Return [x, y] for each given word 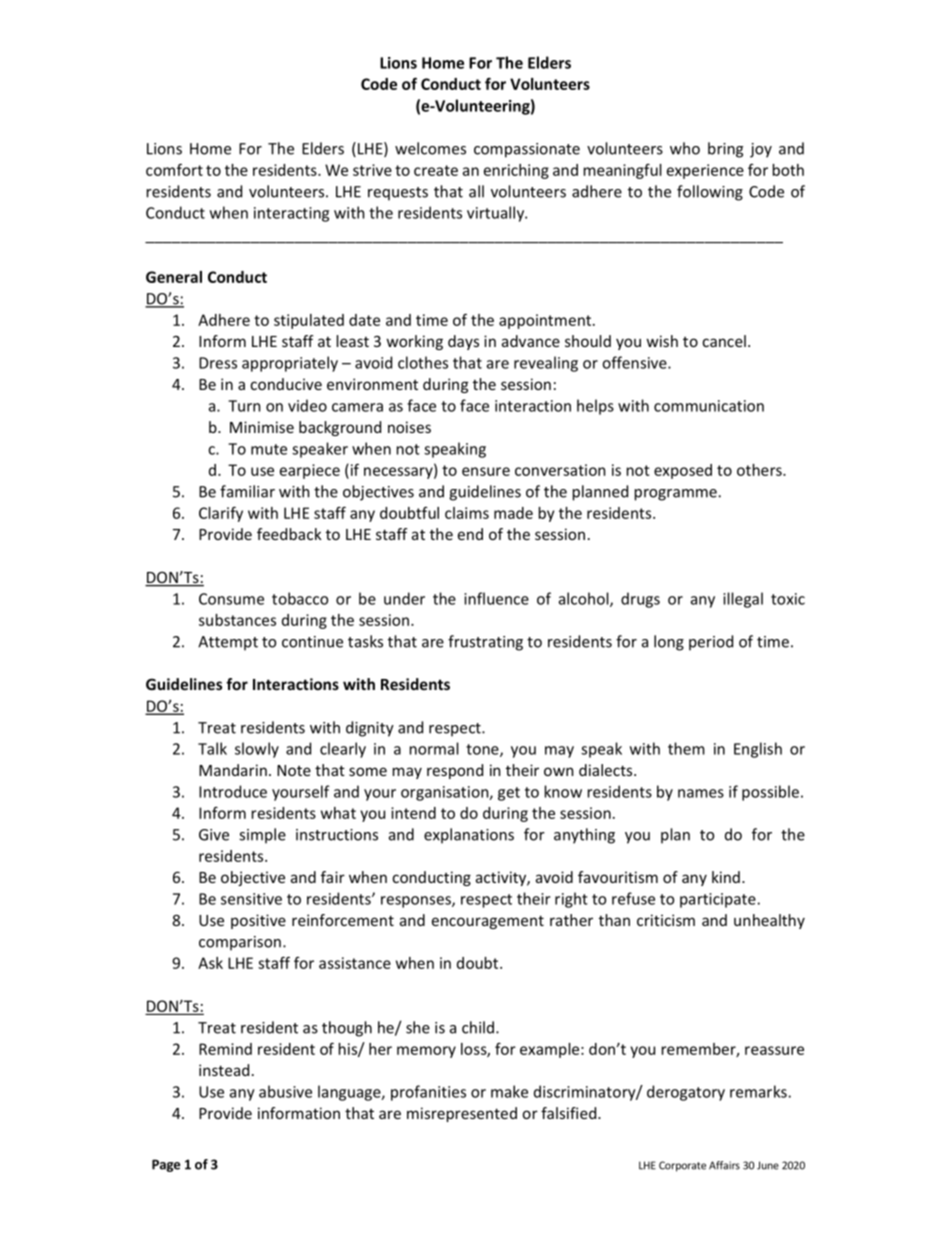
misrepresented [462, 1114]
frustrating [485, 643]
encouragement [488, 922]
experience [705, 171]
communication [709, 406]
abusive [285, 1091]
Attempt [228, 643]
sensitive [251, 899]
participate [718, 900]
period [711, 643]
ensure [486, 471]
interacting [291, 214]
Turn [244, 406]
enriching [516, 171]
